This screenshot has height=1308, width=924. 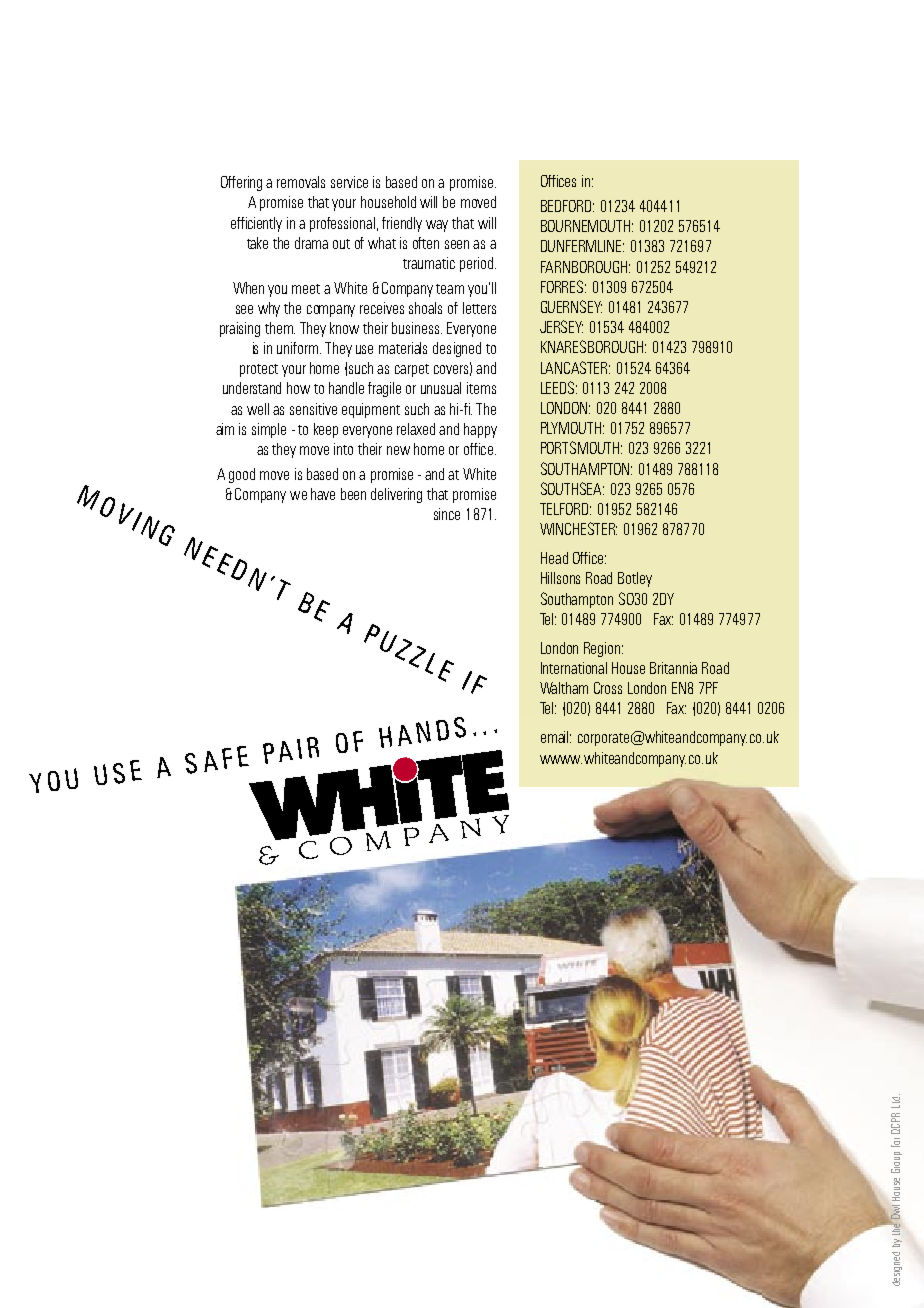 What do you see at coordinates (441, 388) in the screenshot?
I see `unusual` at bounding box center [441, 388].
